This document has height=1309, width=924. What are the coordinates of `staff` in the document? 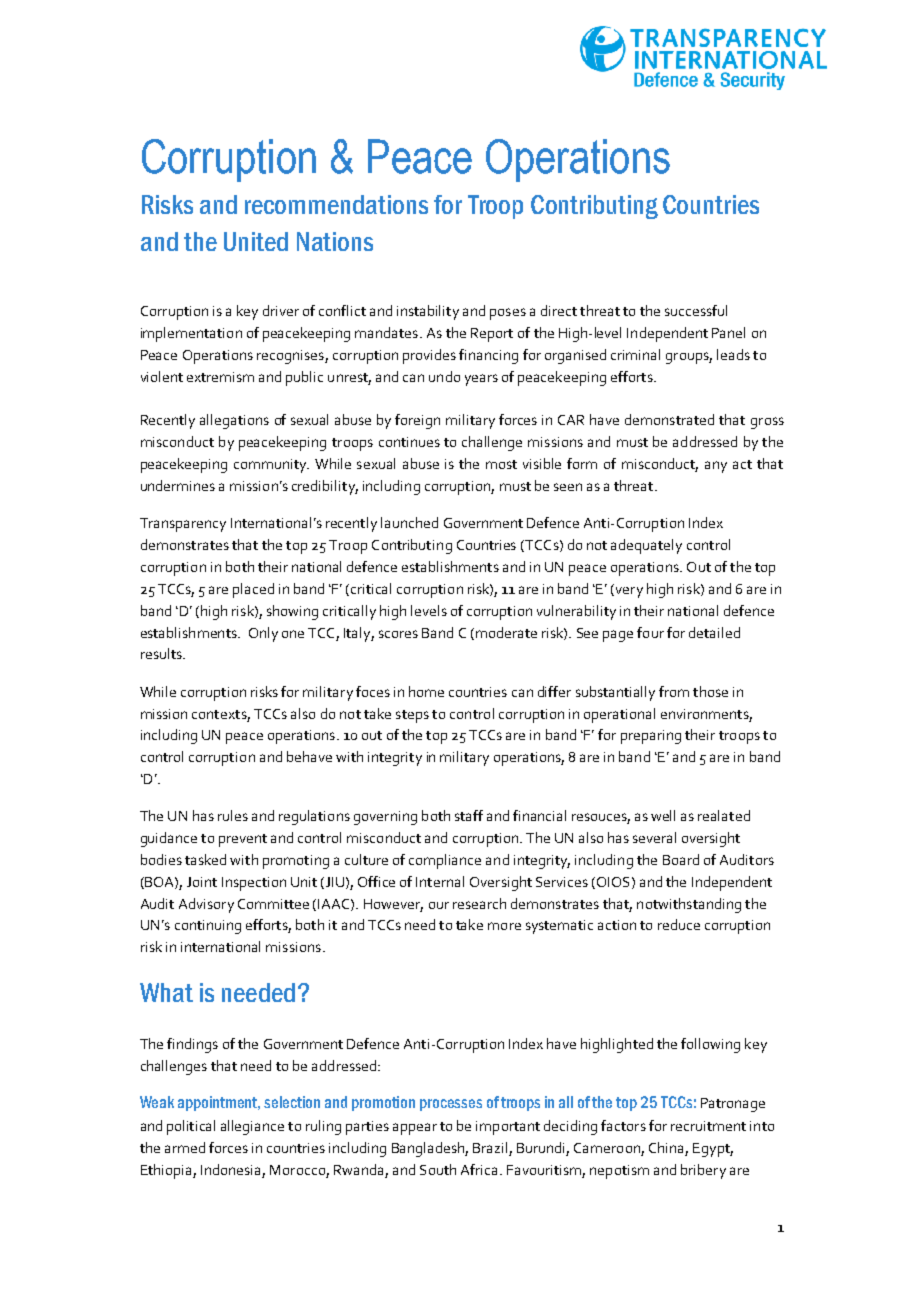 It's located at (469, 815).
